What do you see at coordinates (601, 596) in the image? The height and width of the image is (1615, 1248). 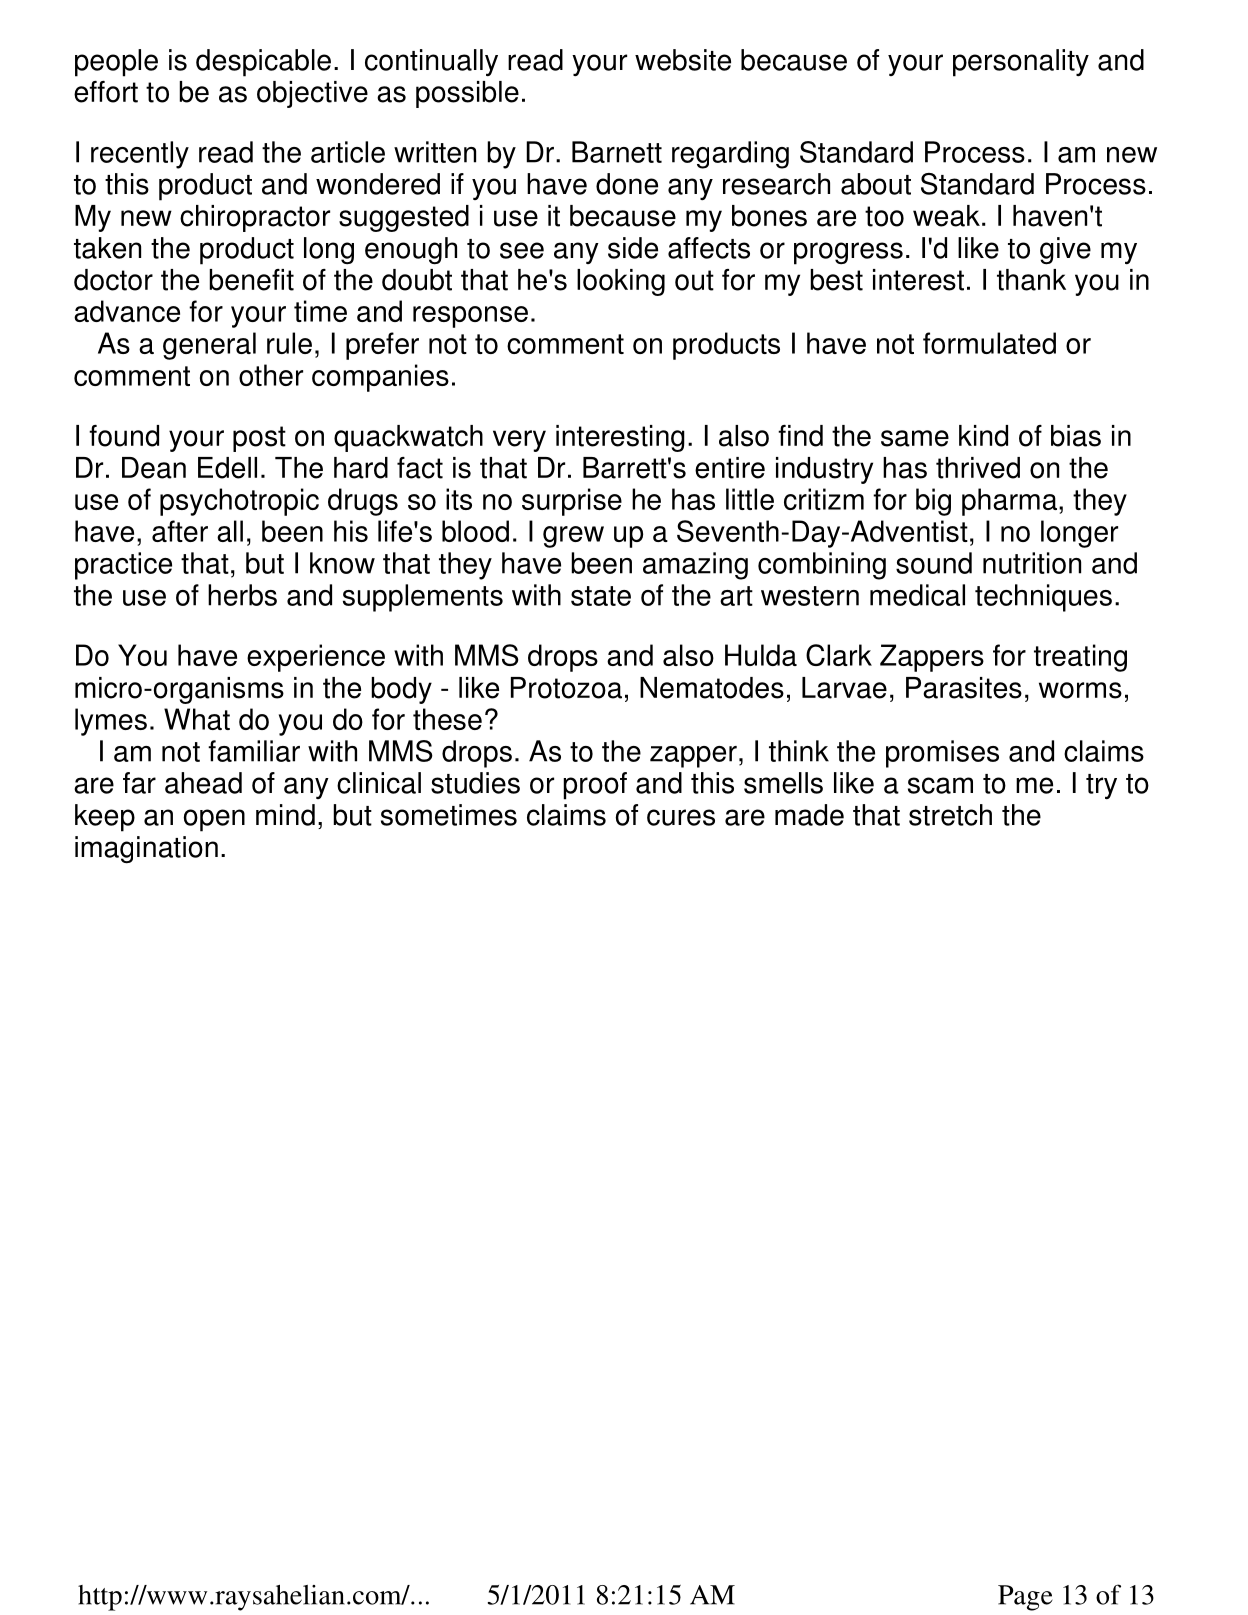 I see `state` at bounding box center [601, 596].
